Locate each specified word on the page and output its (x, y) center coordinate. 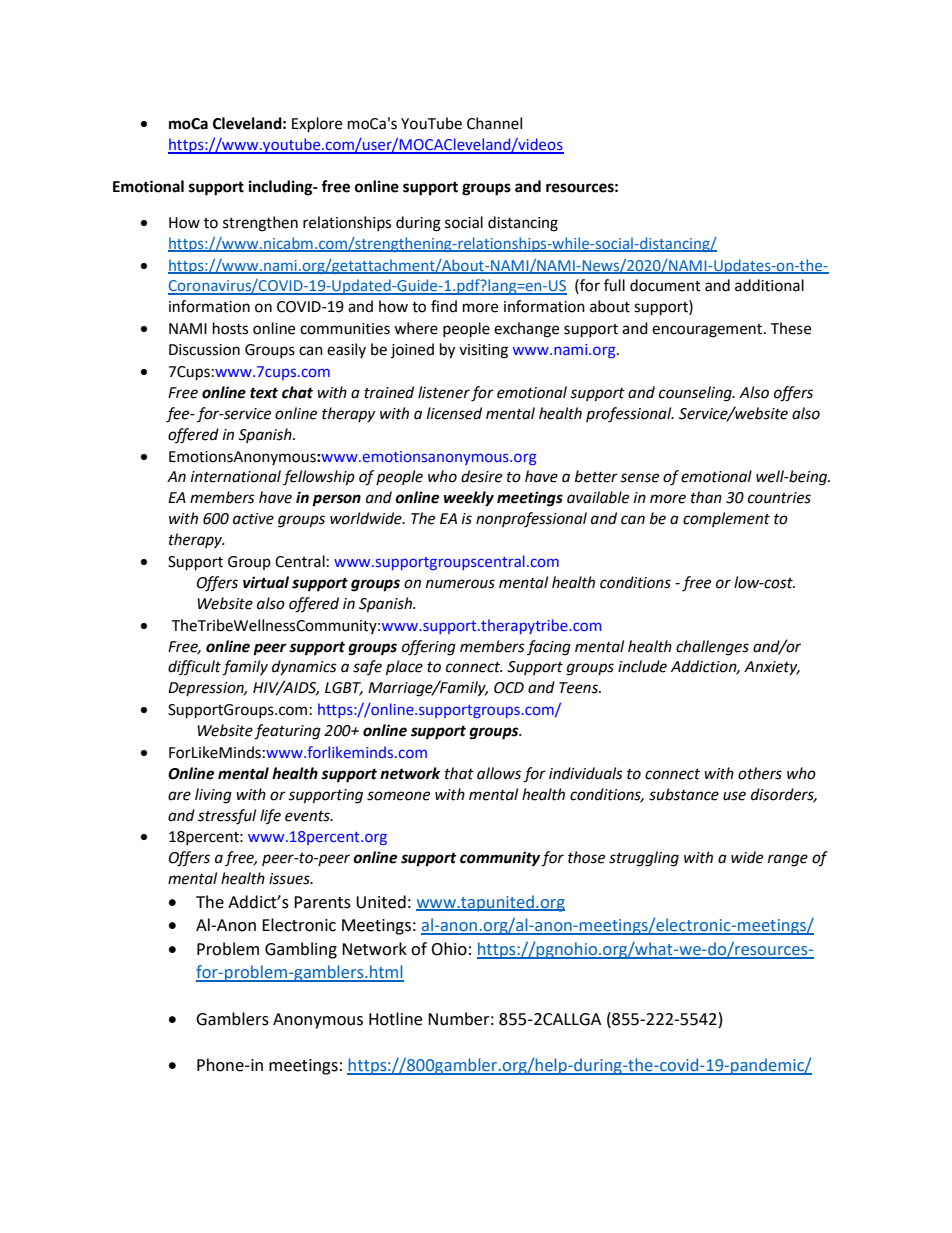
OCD (509, 688)
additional (769, 285)
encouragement (708, 331)
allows (499, 773)
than (706, 497)
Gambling (301, 950)
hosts (230, 328)
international (236, 476)
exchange (526, 330)
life (270, 816)
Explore (317, 125)
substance (684, 794)
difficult (194, 667)
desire (481, 476)
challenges (712, 648)
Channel (494, 123)
